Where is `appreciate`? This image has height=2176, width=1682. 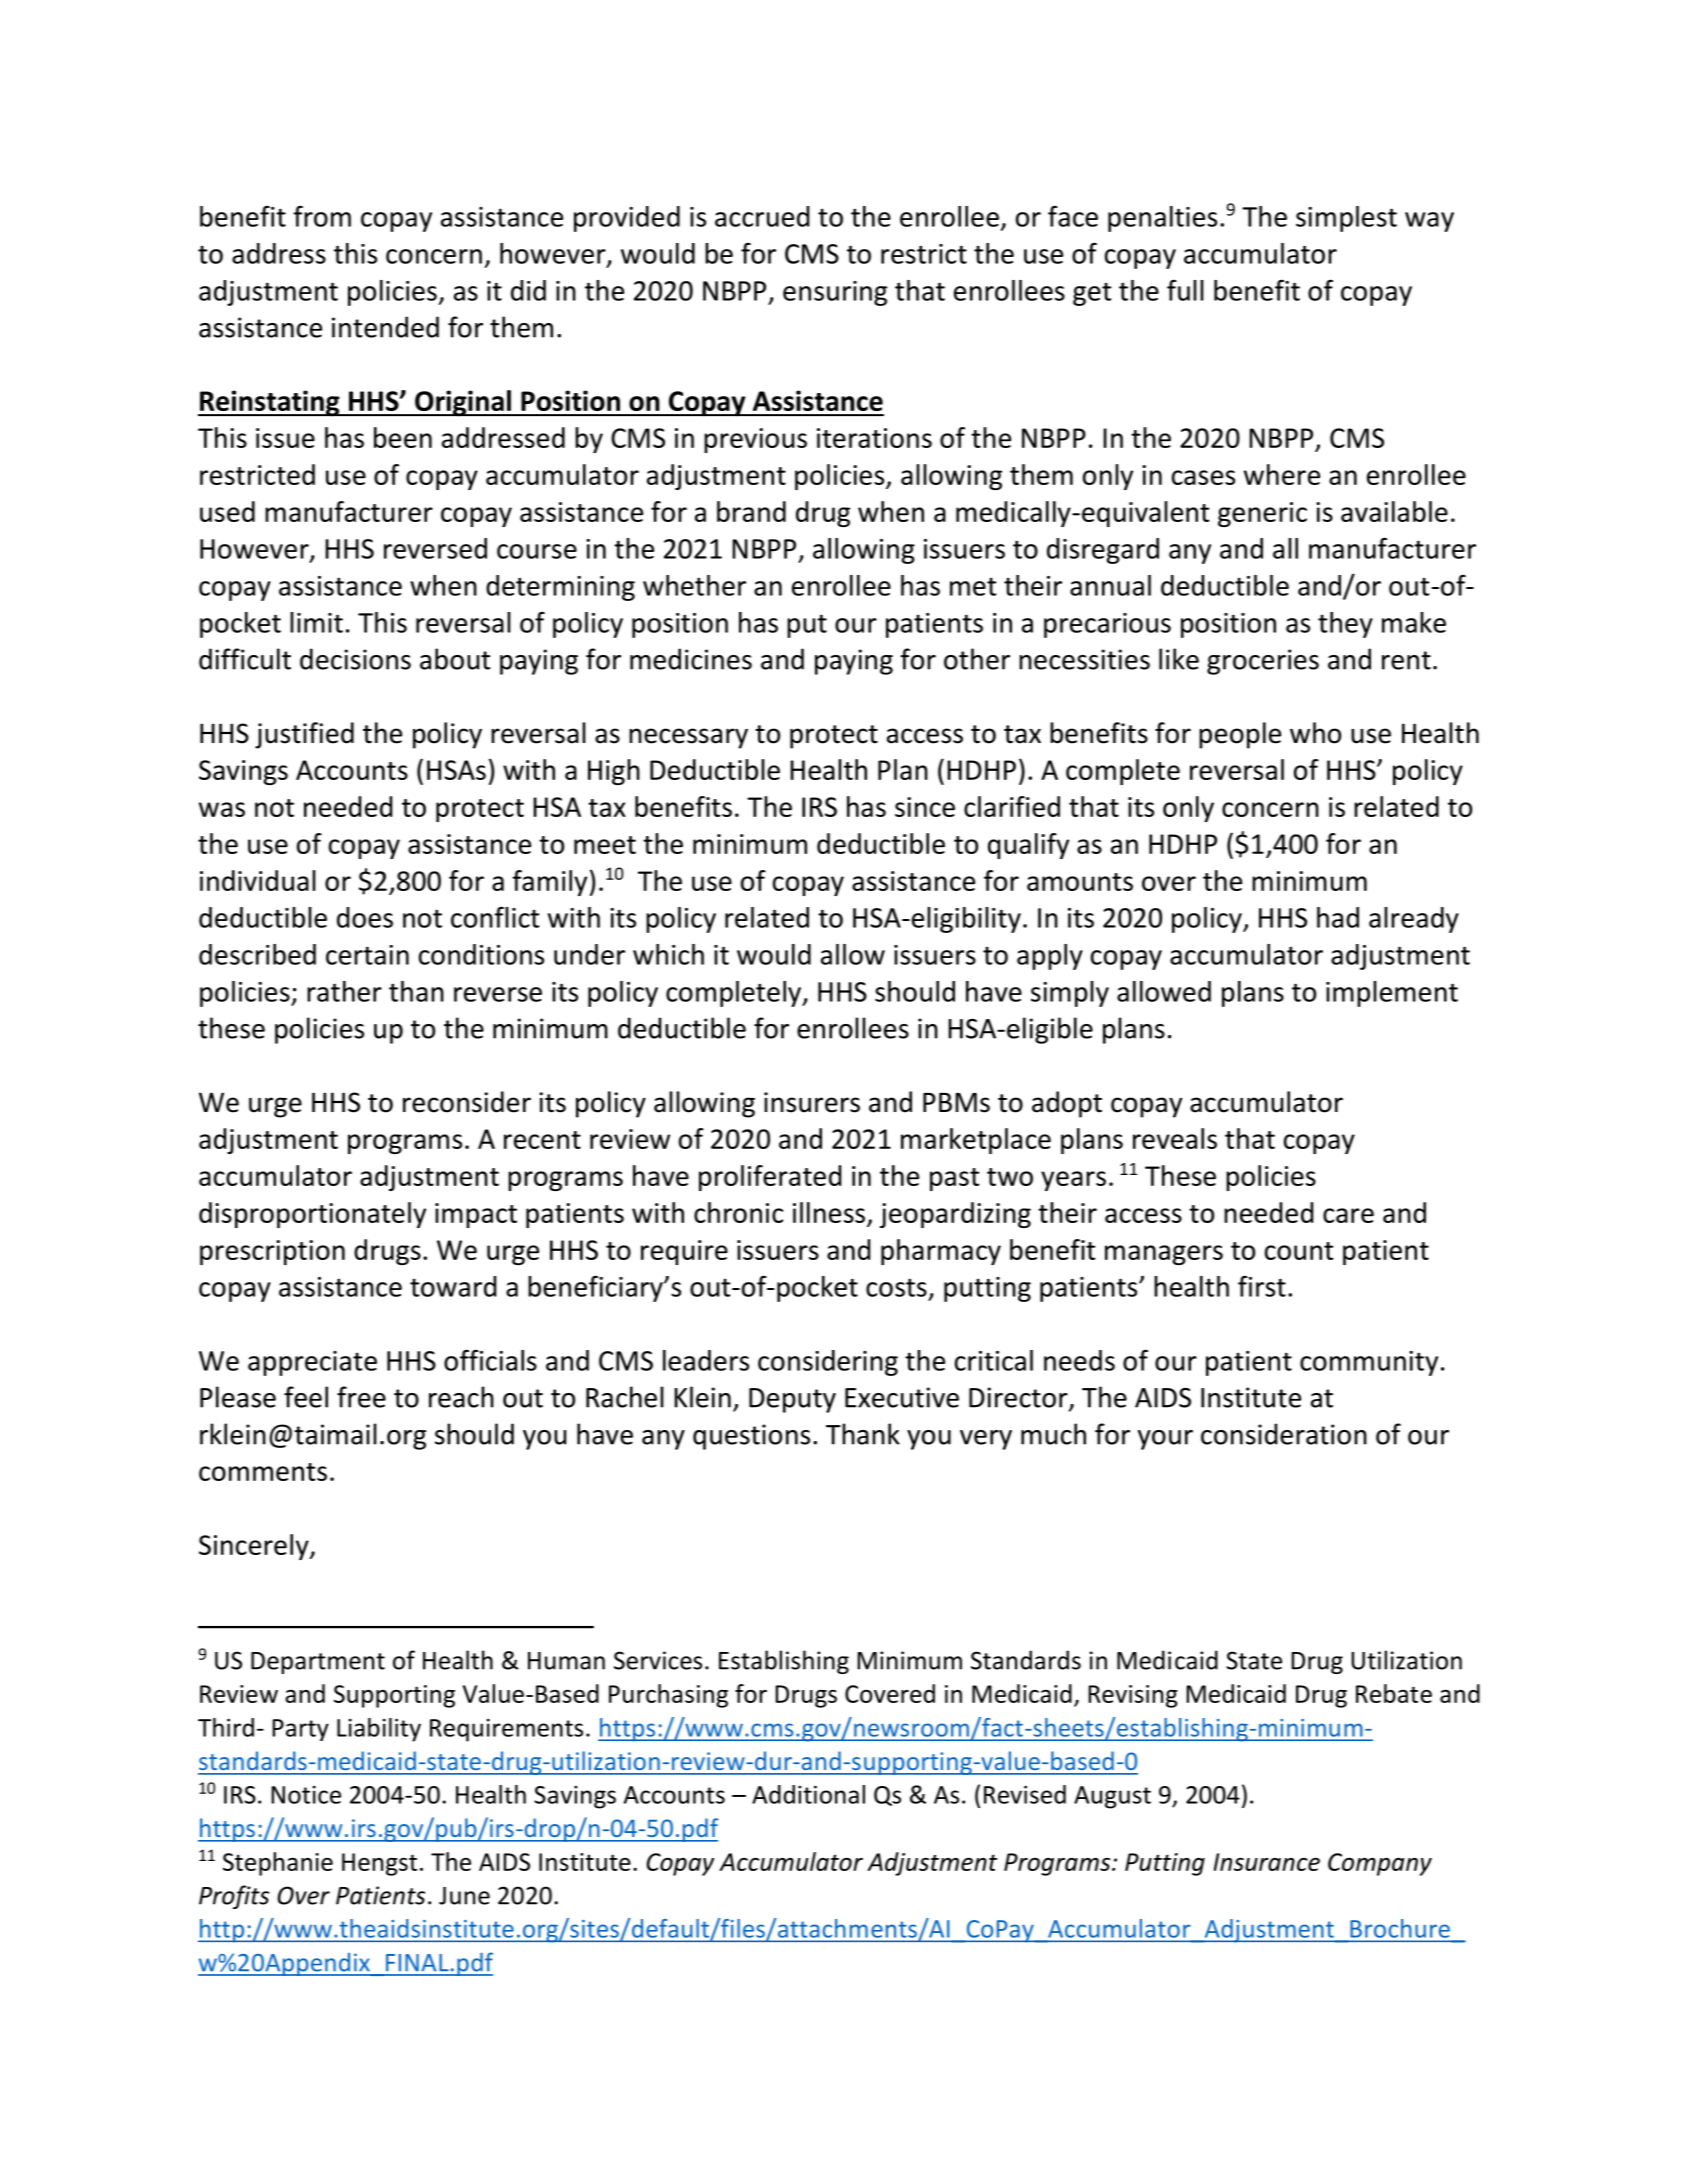
appreciate is located at coordinates (312, 1363).
